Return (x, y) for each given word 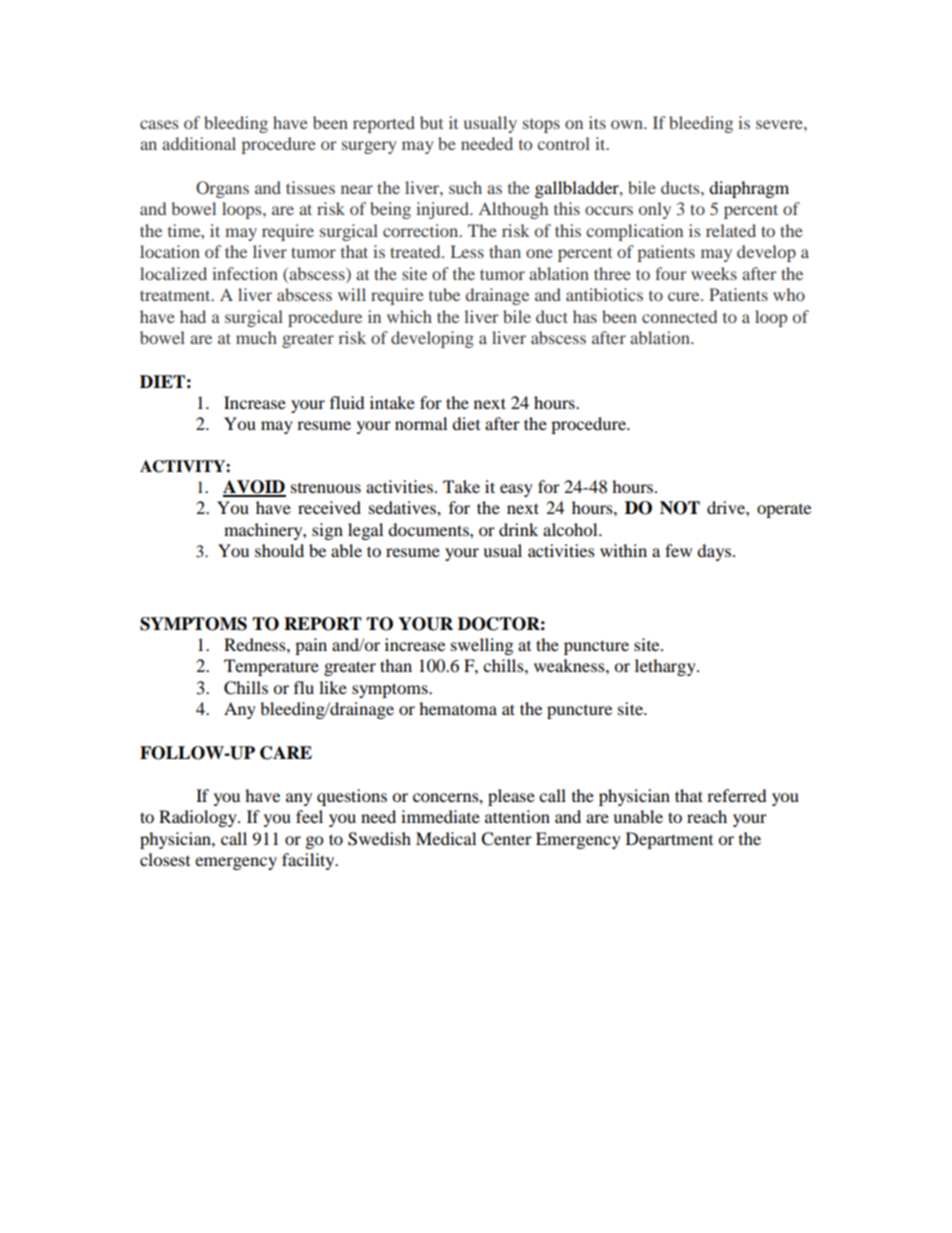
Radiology (199, 818)
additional (199, 143)
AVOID (254, 488)
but (431, 122)
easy (516, 490)
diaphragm (749, 189)
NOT (680, 508)
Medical (446, 838)
